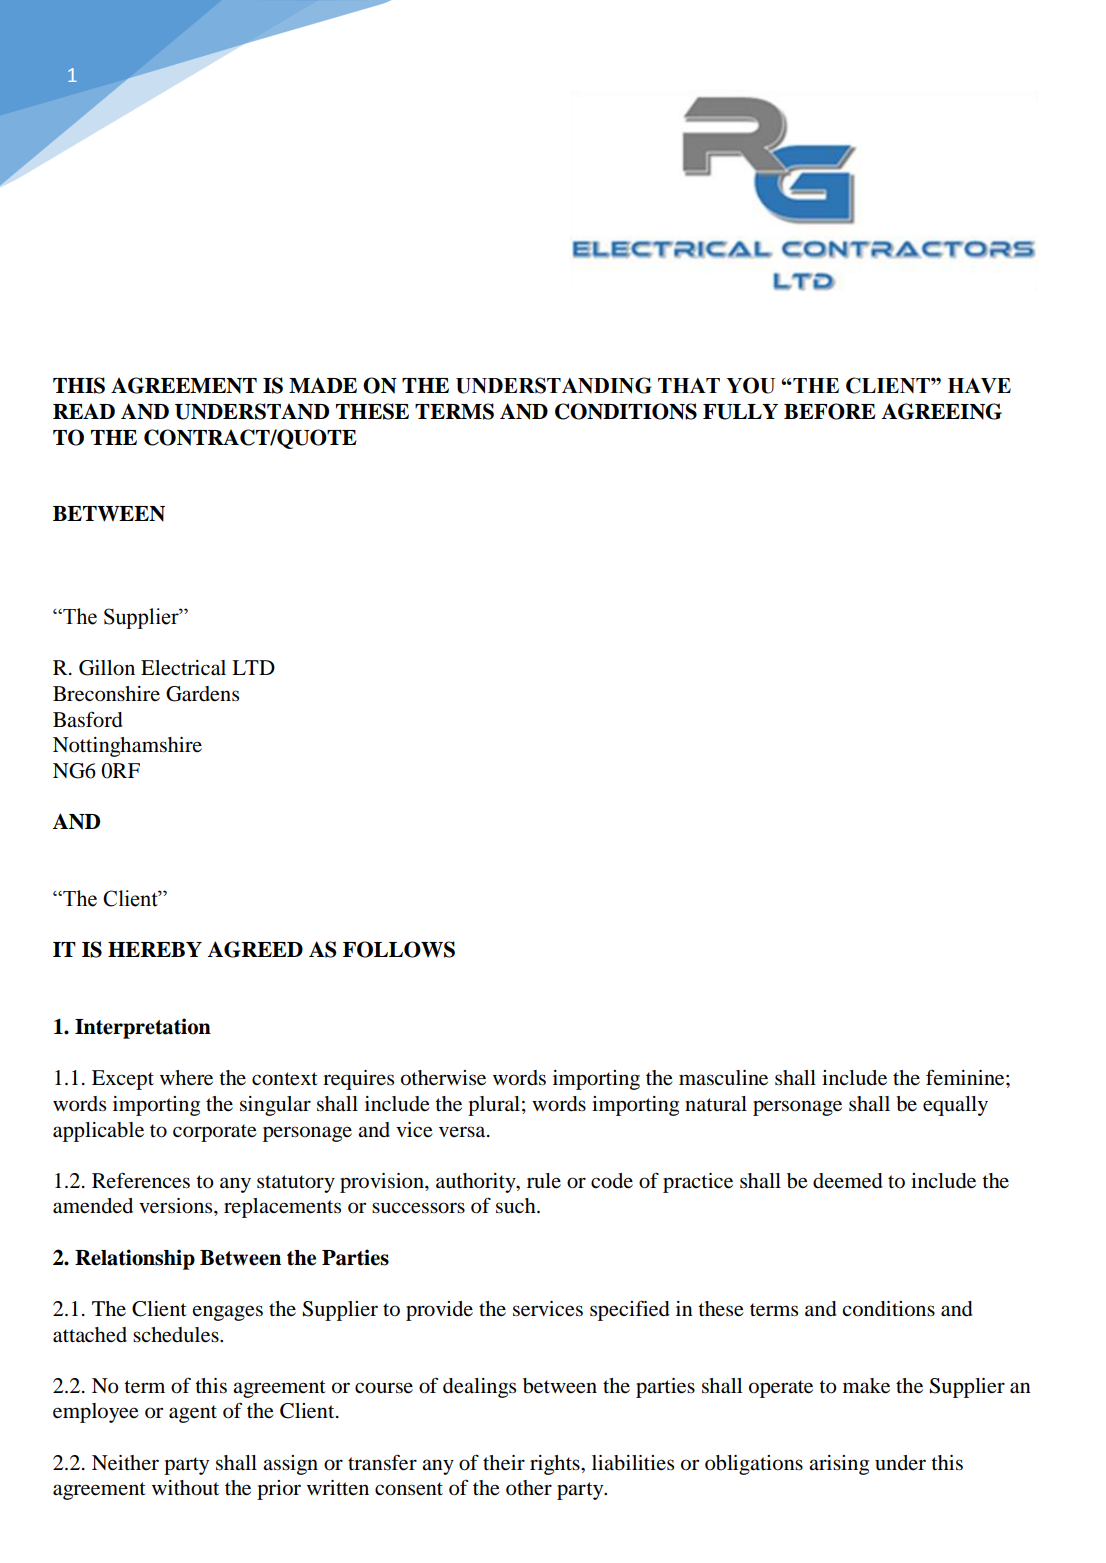 This screenshot has width=1106, height=1563. Describe the element at coordinates (723, 1078) in the screenshot. I see `masculine` at that location.
